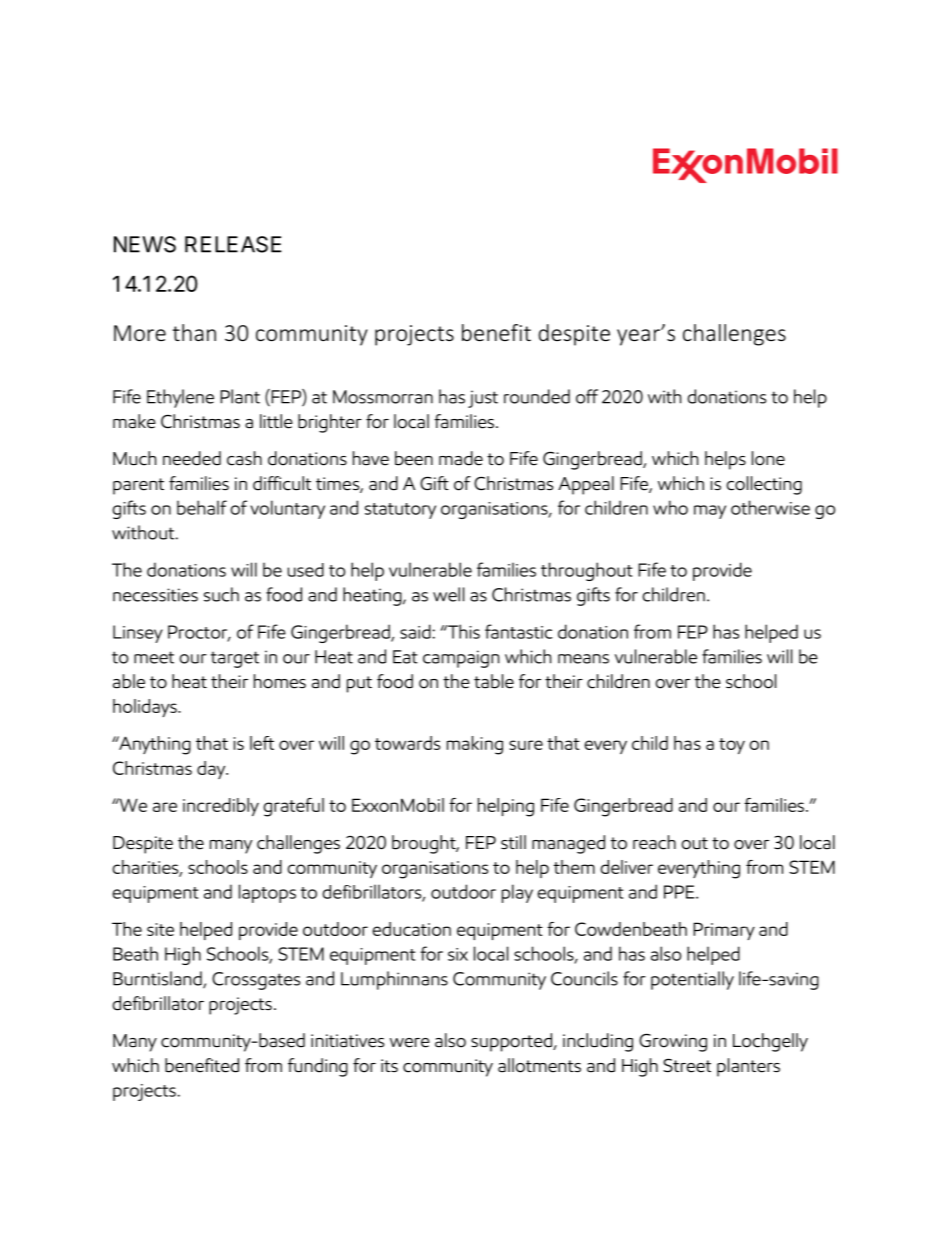 The width and height of the screenshot is (952, 1233). I want to click on campaign, so click(461, 659).
